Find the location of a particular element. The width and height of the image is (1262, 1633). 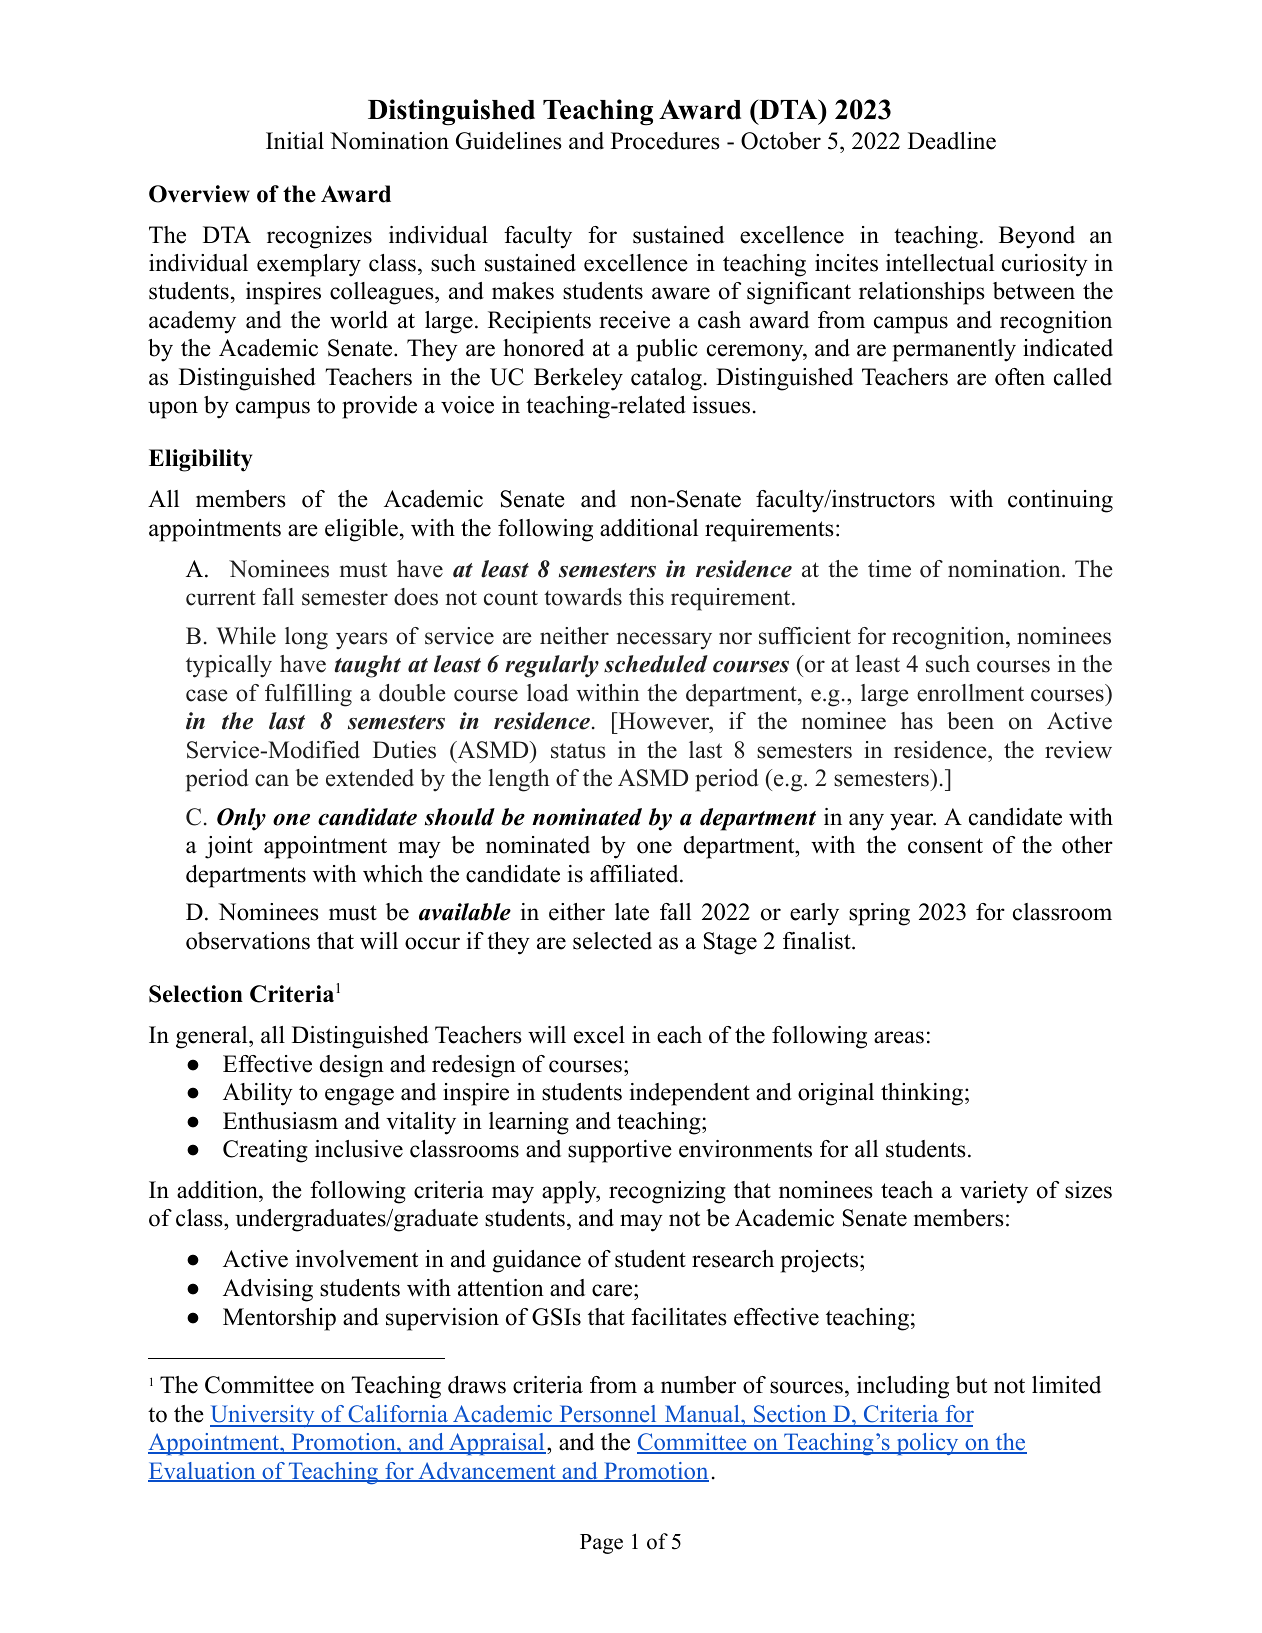

variety is located at coordinates (994, 1192).
